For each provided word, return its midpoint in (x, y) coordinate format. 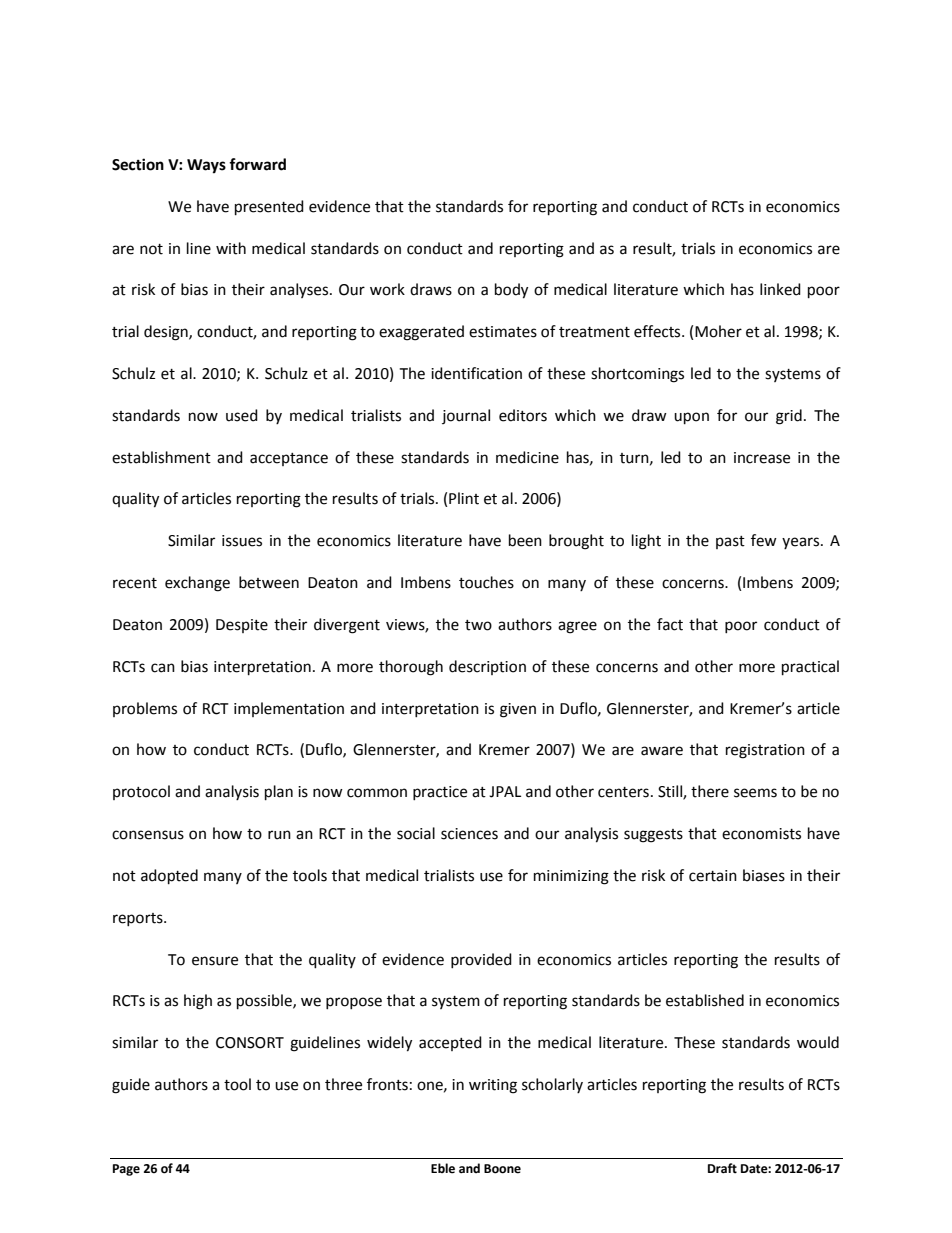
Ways (206, 166)
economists (761, 834)
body (511, 291)
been (525, 540)
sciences (469, 834)
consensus (148, 835)
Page (126, 1170)
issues (242, 541)
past (730, 542)
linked (780, 289)
